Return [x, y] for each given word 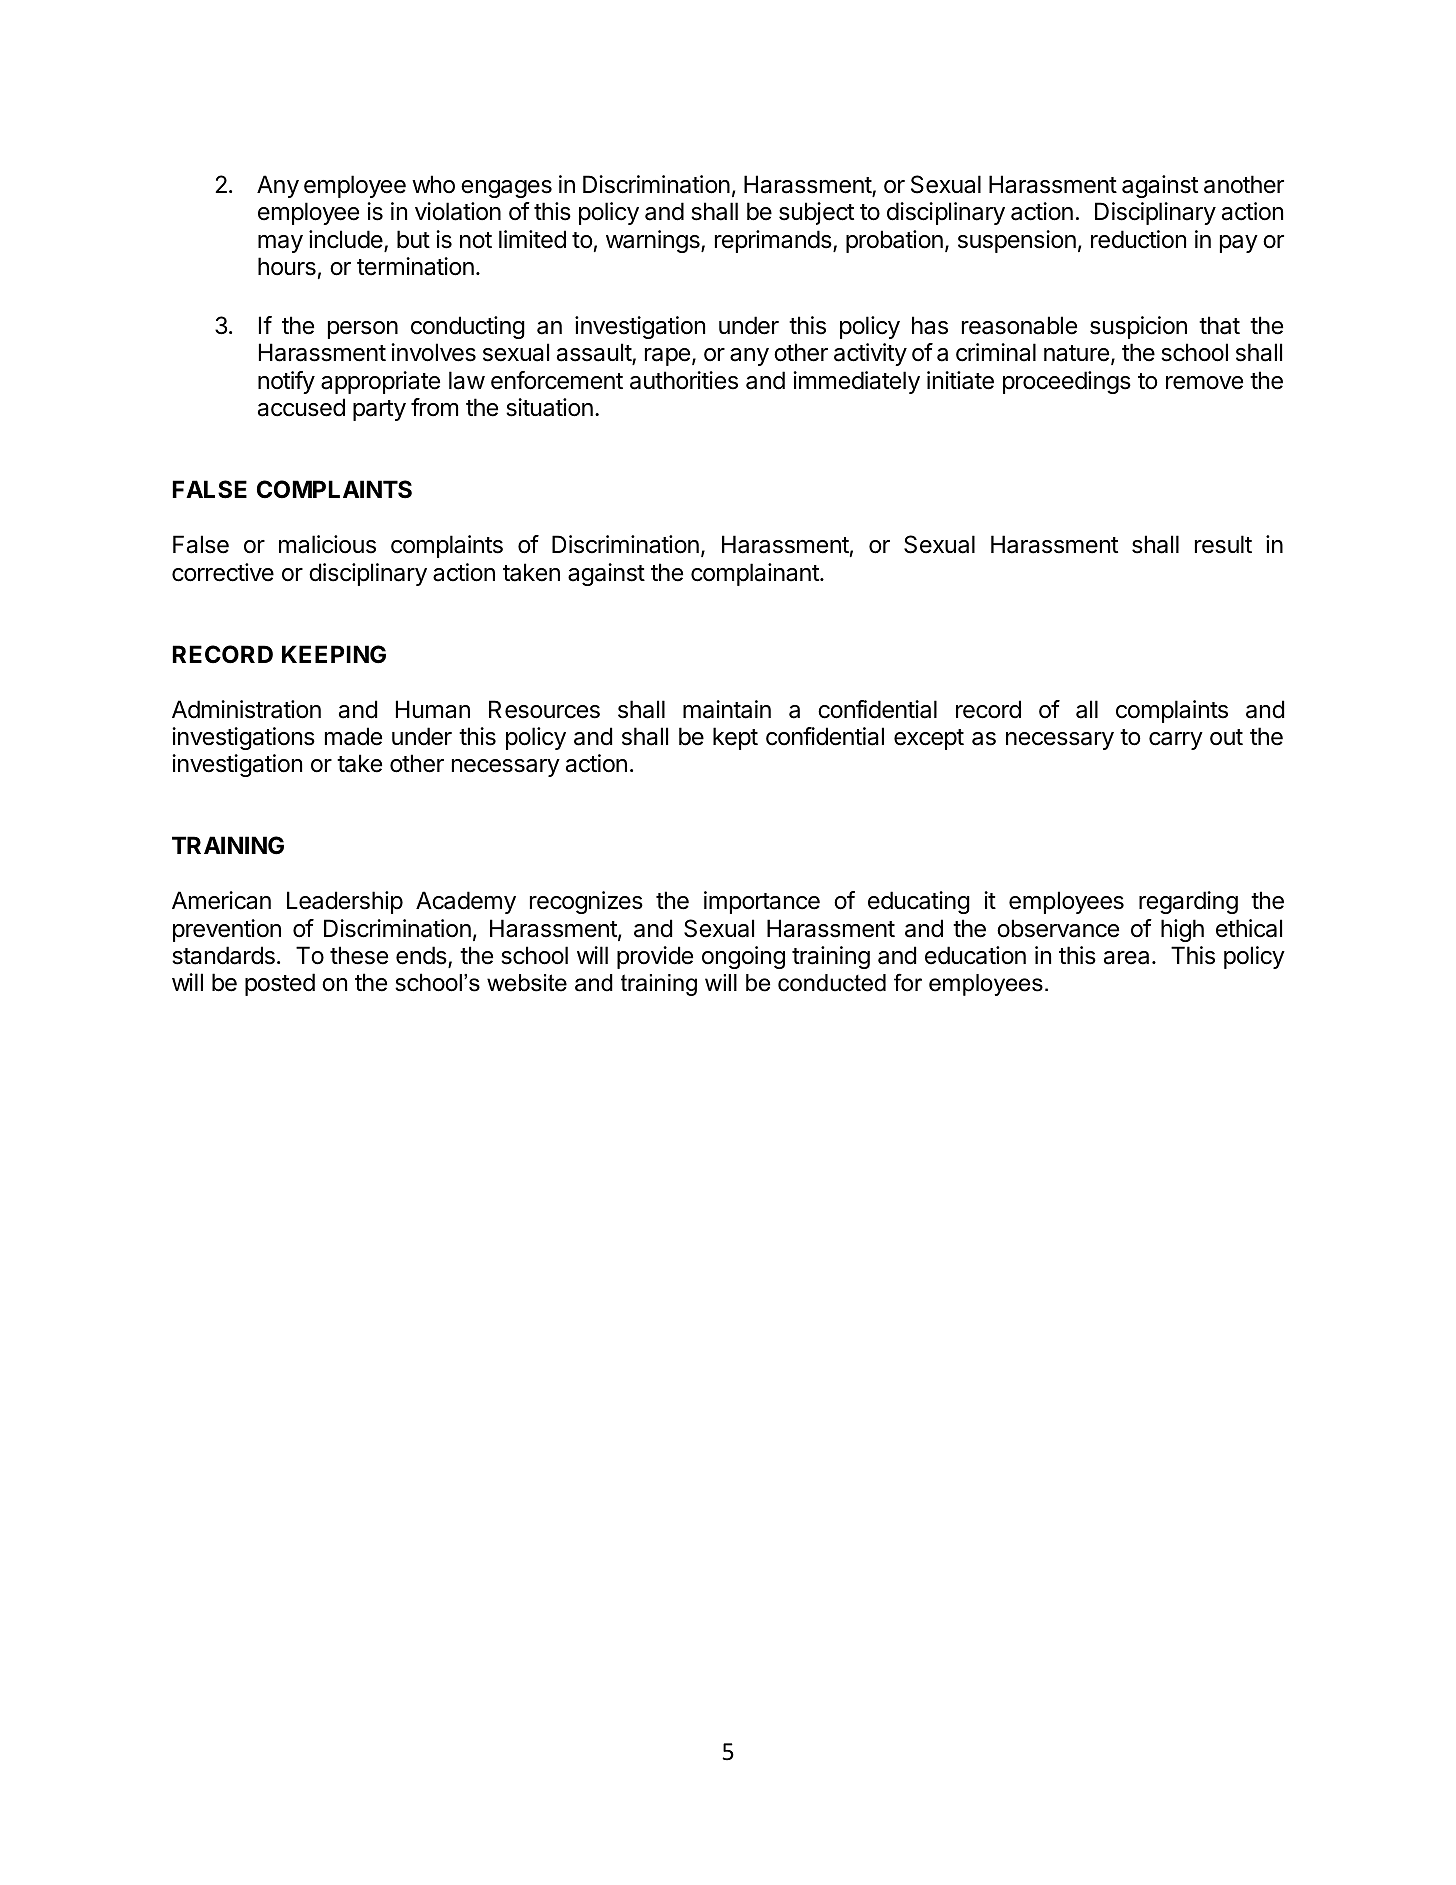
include [347, 240]
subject [816, 213]
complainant [756, 574]
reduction [1138, 239]
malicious [327, 544]
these [359, 955]
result [1223, 544]
